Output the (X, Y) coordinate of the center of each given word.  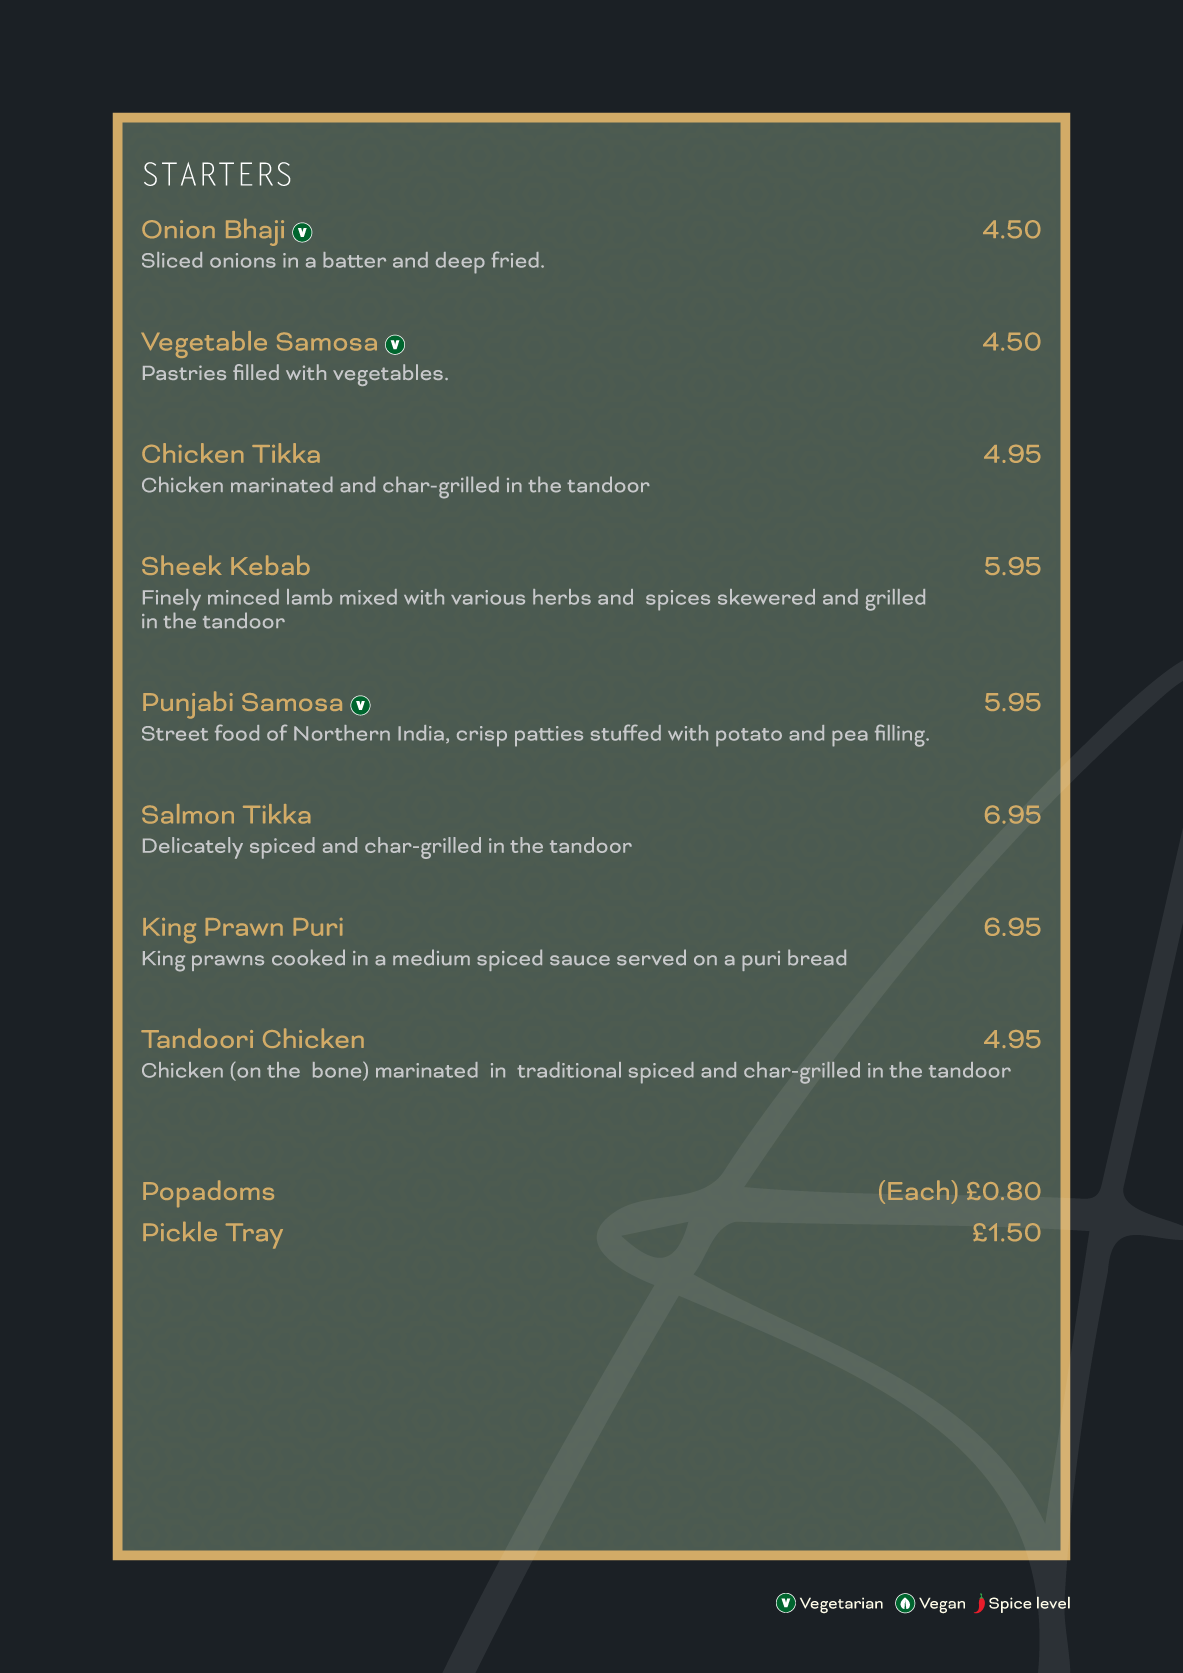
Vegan (942, 1605)
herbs (562, 597)
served (651, 957)
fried (515, 259)
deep (460, 263)
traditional (569, 1070)
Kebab (270, 565)
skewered (766, 597)
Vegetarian (841, 1605)
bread (817, 957)
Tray (254, 1236)
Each (918, 1190)
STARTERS (217, 174)
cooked (308, 957)
